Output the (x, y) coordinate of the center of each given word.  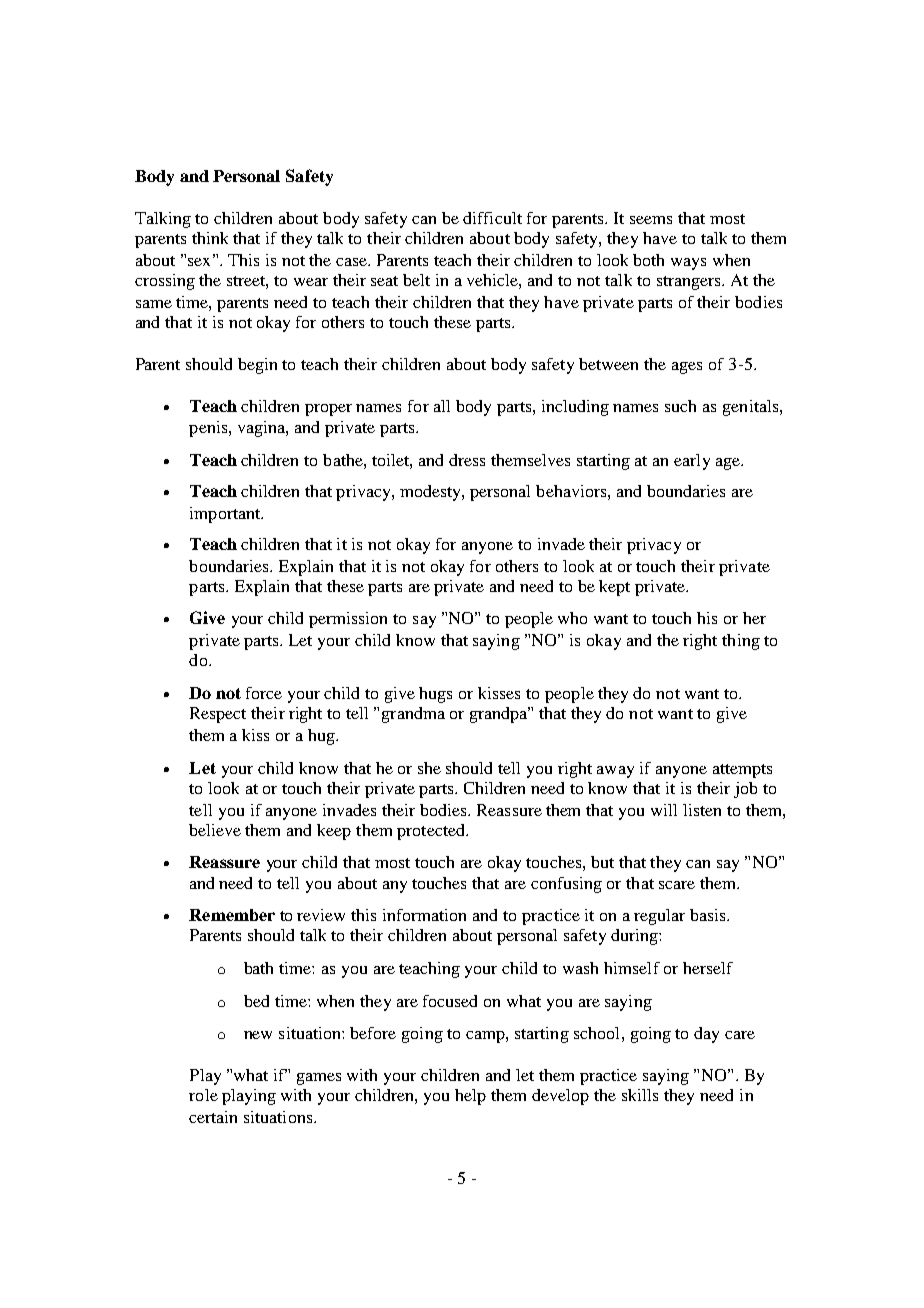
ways (688, 264)
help (470, 1097)
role (203, 1095)
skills (640, 1095)
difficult (492, 218)
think (210, 238)
